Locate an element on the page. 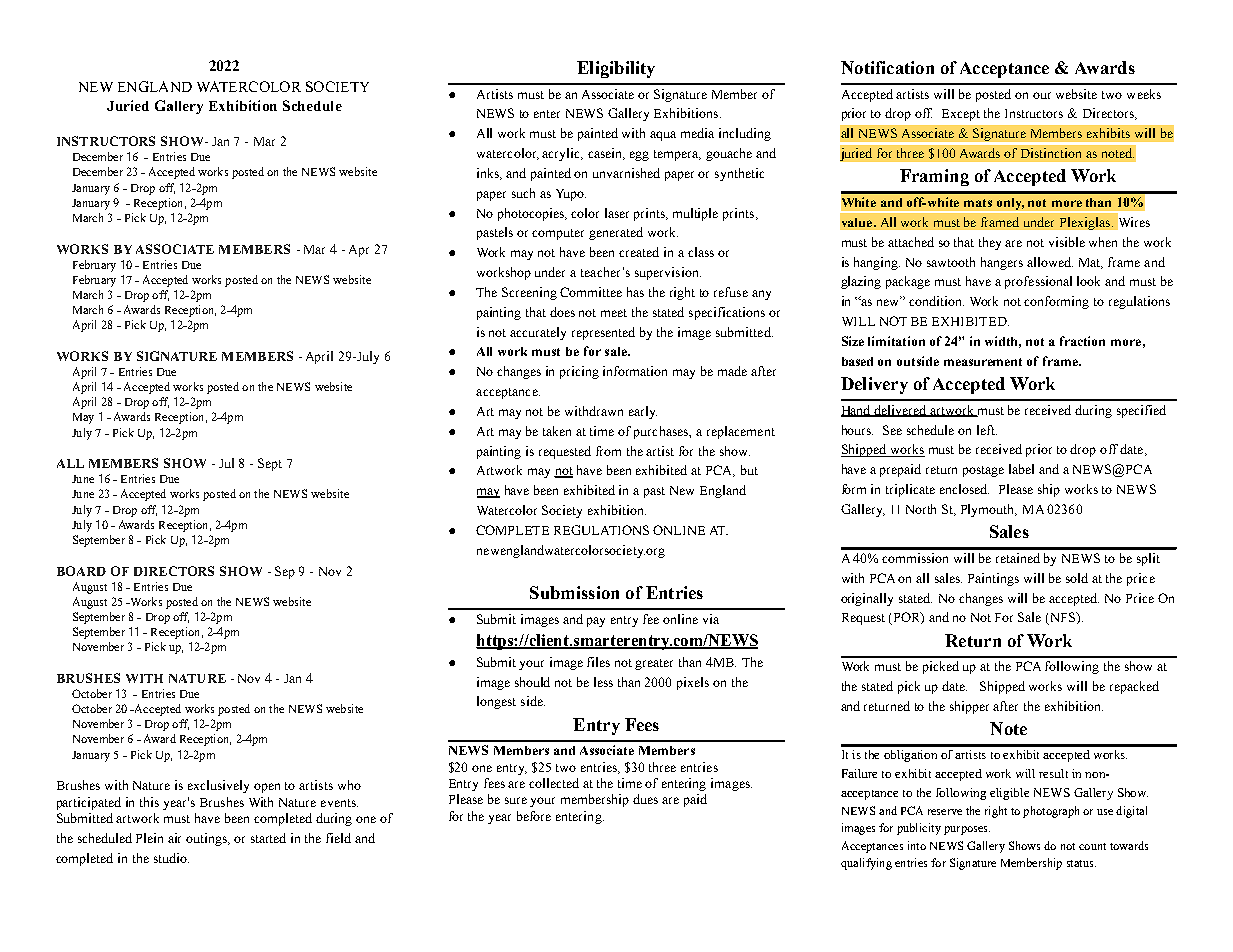 The width and height of the document is (1233, 952). purposes is located at coordinates (967, 830).
